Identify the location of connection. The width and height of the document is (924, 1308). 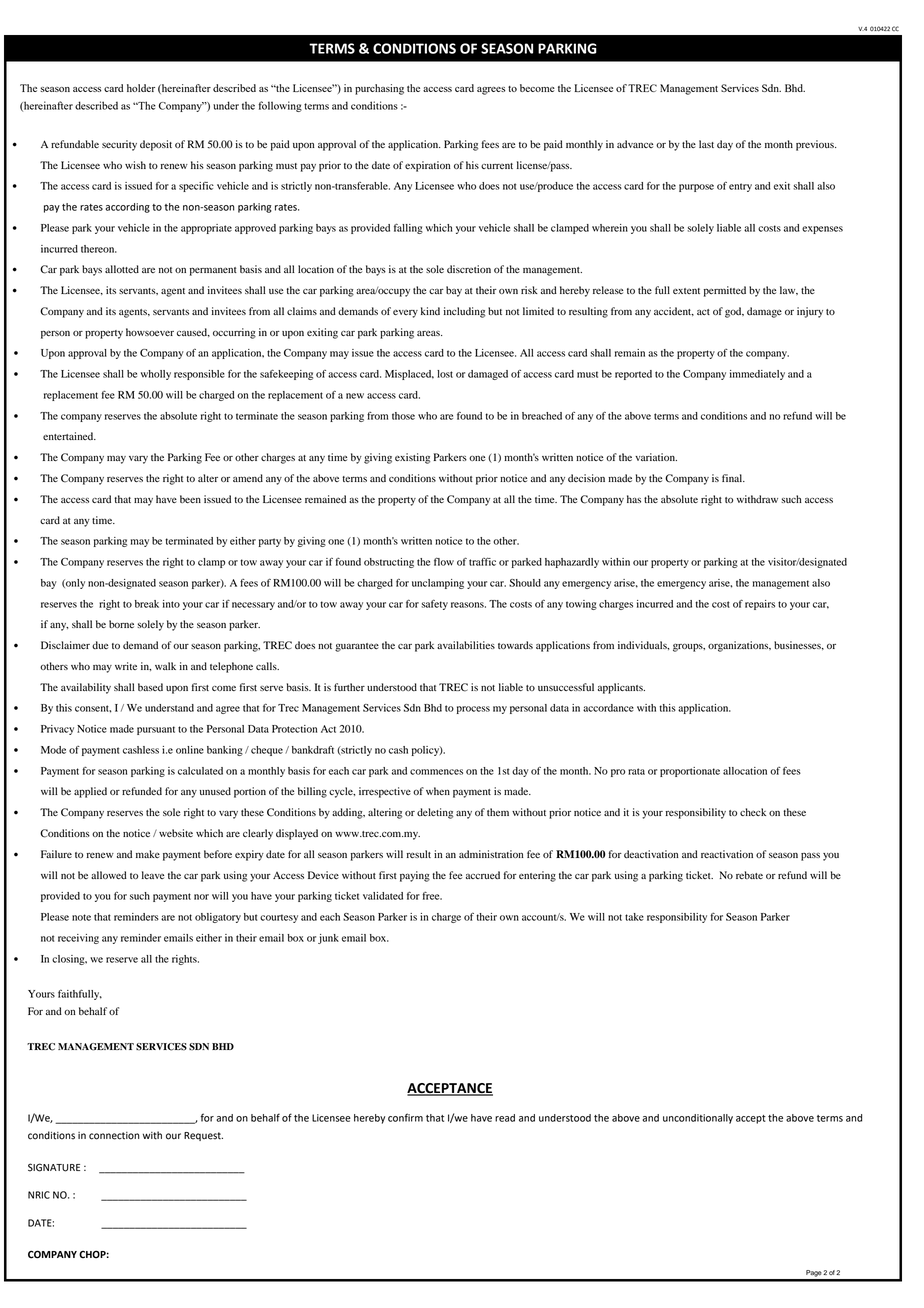
(114, 1136).
